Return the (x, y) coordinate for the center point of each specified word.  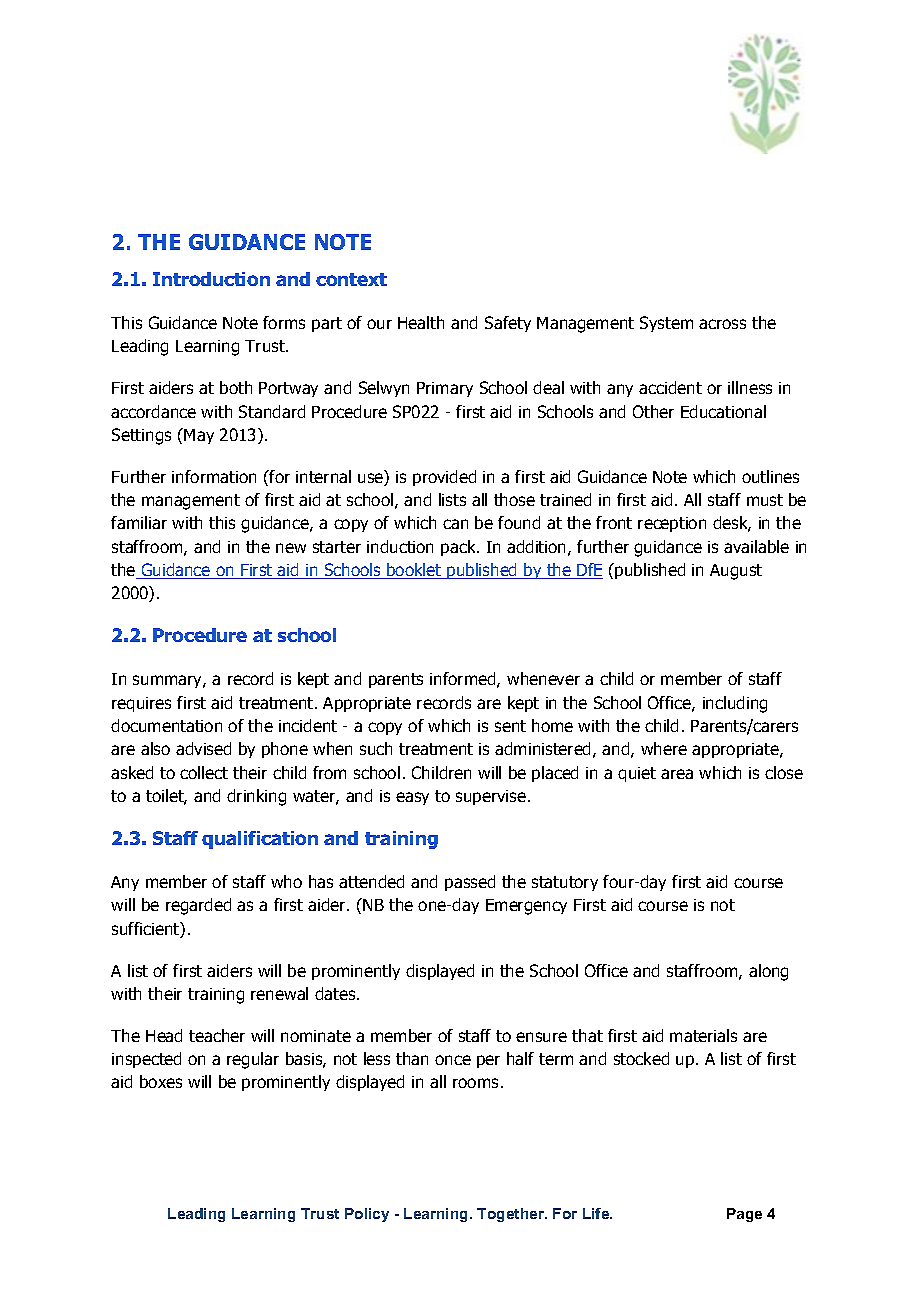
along (768, 972)
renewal (279, 993)
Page (744, 1215)
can (455, 524)
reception (672, 524)
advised (203, 748)
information (214, 476)
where (664, 748)
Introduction (211, 279)
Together (512, 1215)
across (722, 324)
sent (510, 726)
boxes (161, 1081)
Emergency (526, 907)
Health (421, 322)
